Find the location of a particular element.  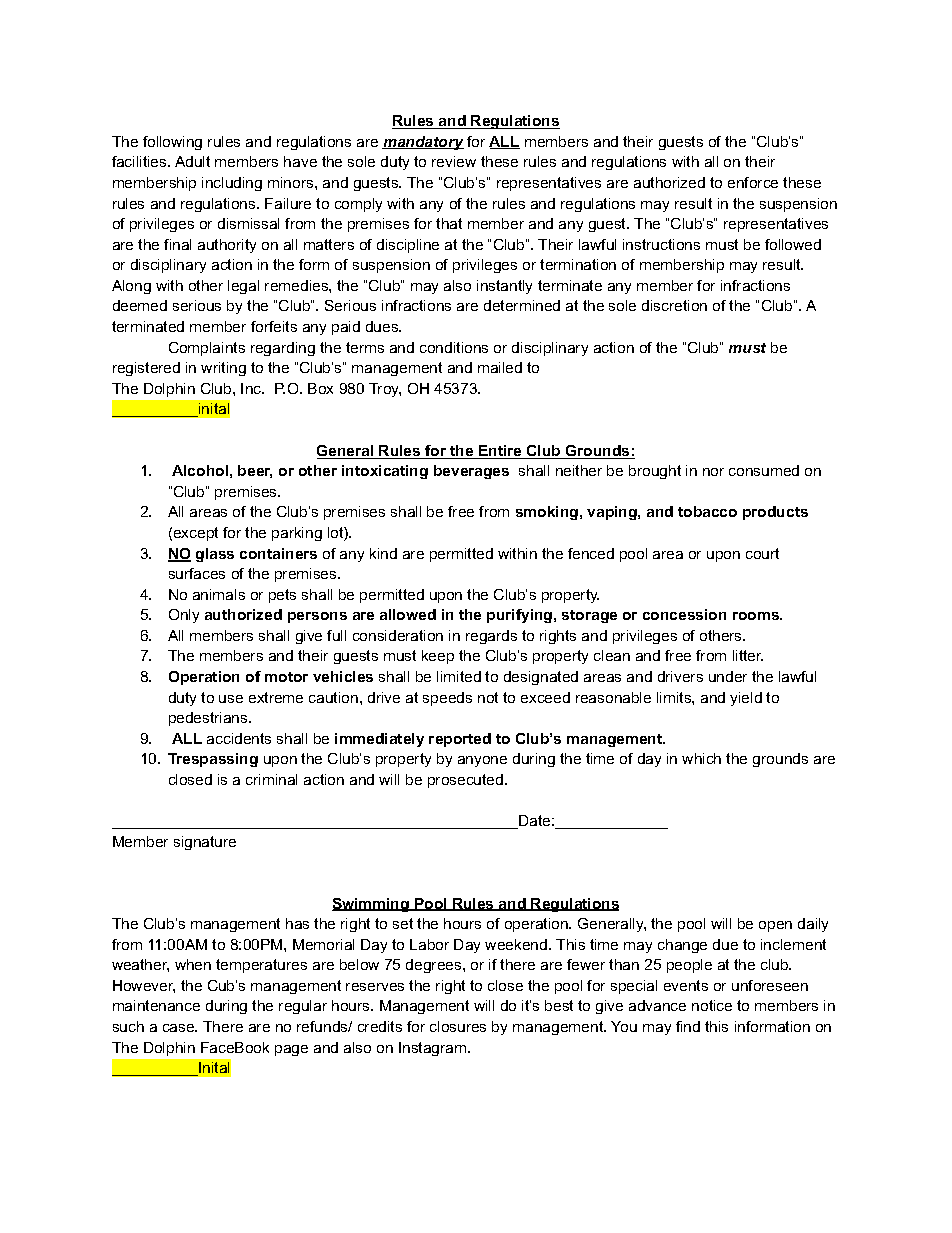

concession is located at coordinates (684, 614).
